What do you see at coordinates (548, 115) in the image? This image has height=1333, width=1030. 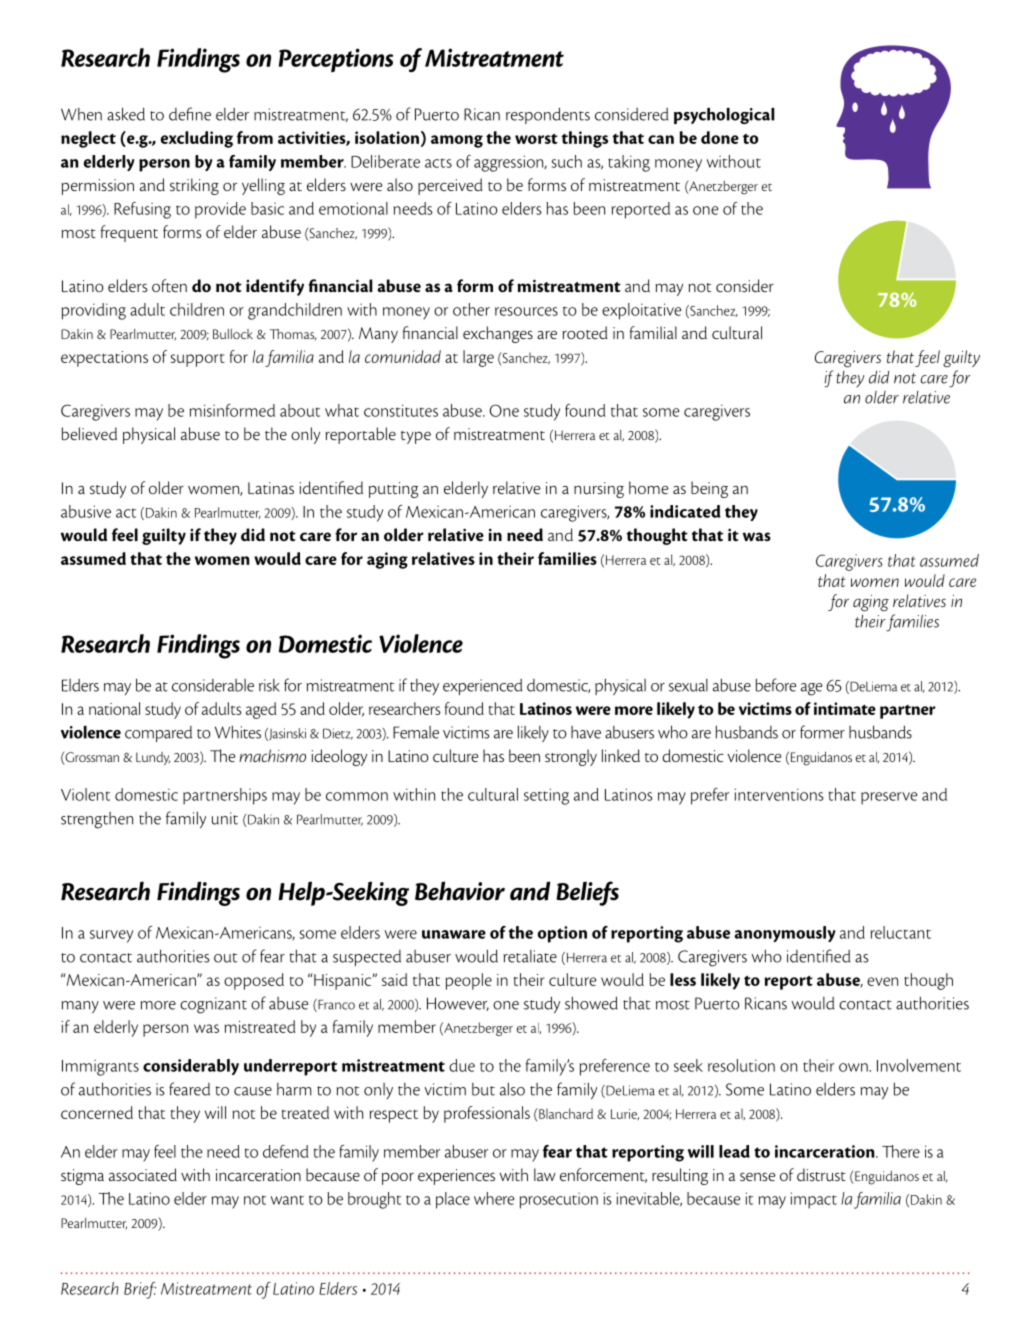 I see `respondents` at bounding box center [548, 115].
